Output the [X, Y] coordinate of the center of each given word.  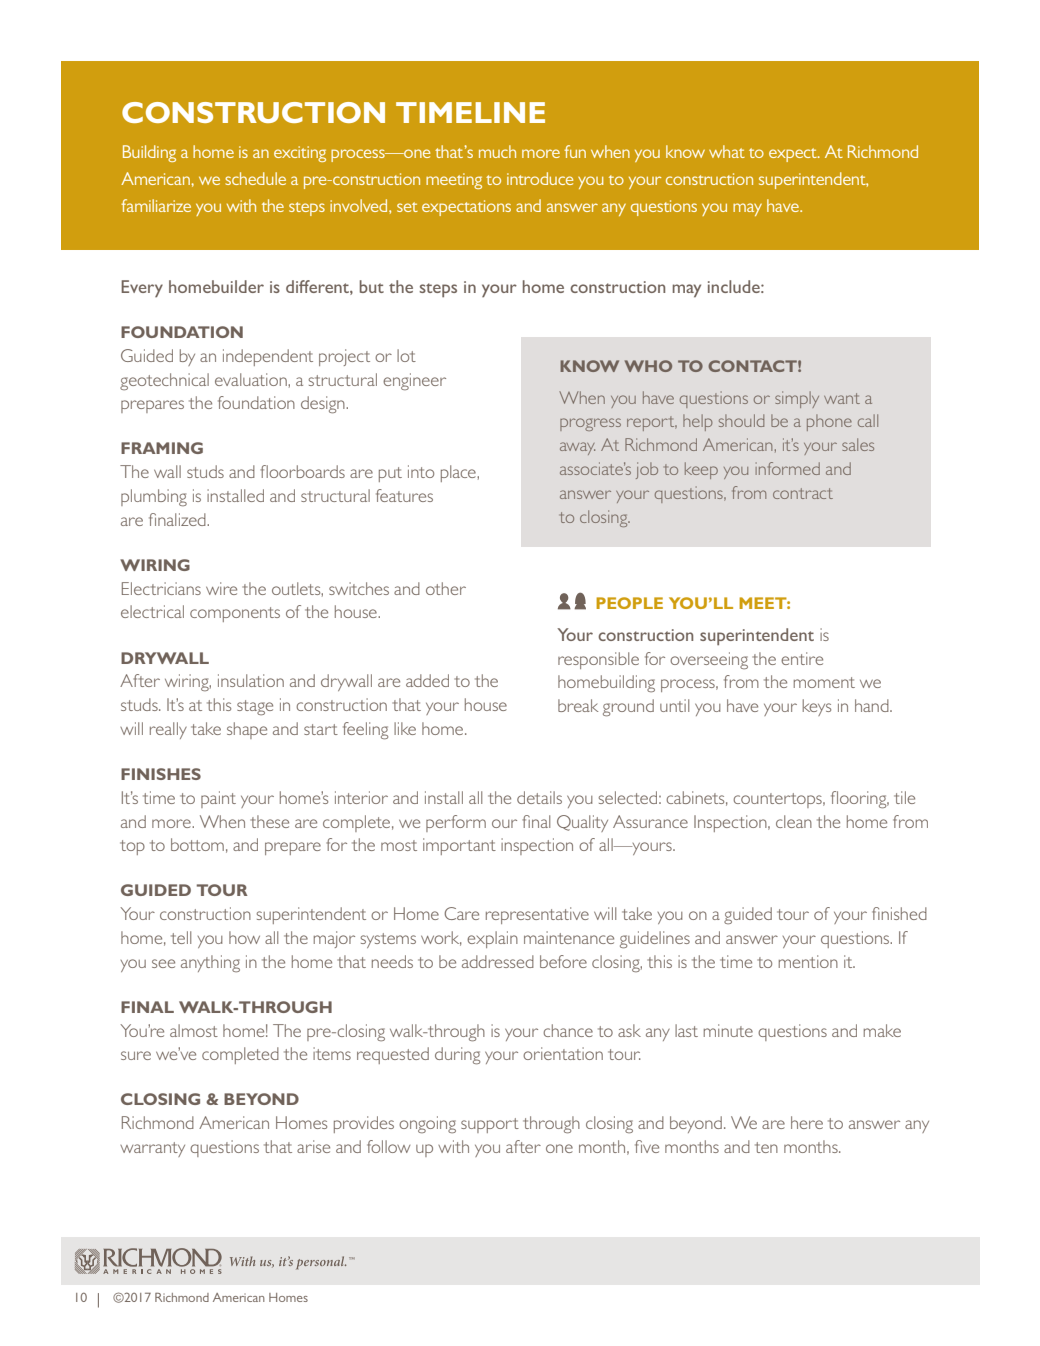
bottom [197, 844]
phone [829, 422]
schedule [255, 178]
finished [899, 913]
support [490, 1125]
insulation [251, 680]
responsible [598, 660]
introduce [540, 178]
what [727, 151]
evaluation [252, 379]
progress [590, 424]
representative [537, 915]
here [807, 1122]
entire [802, 658]
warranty [152, 1149]
